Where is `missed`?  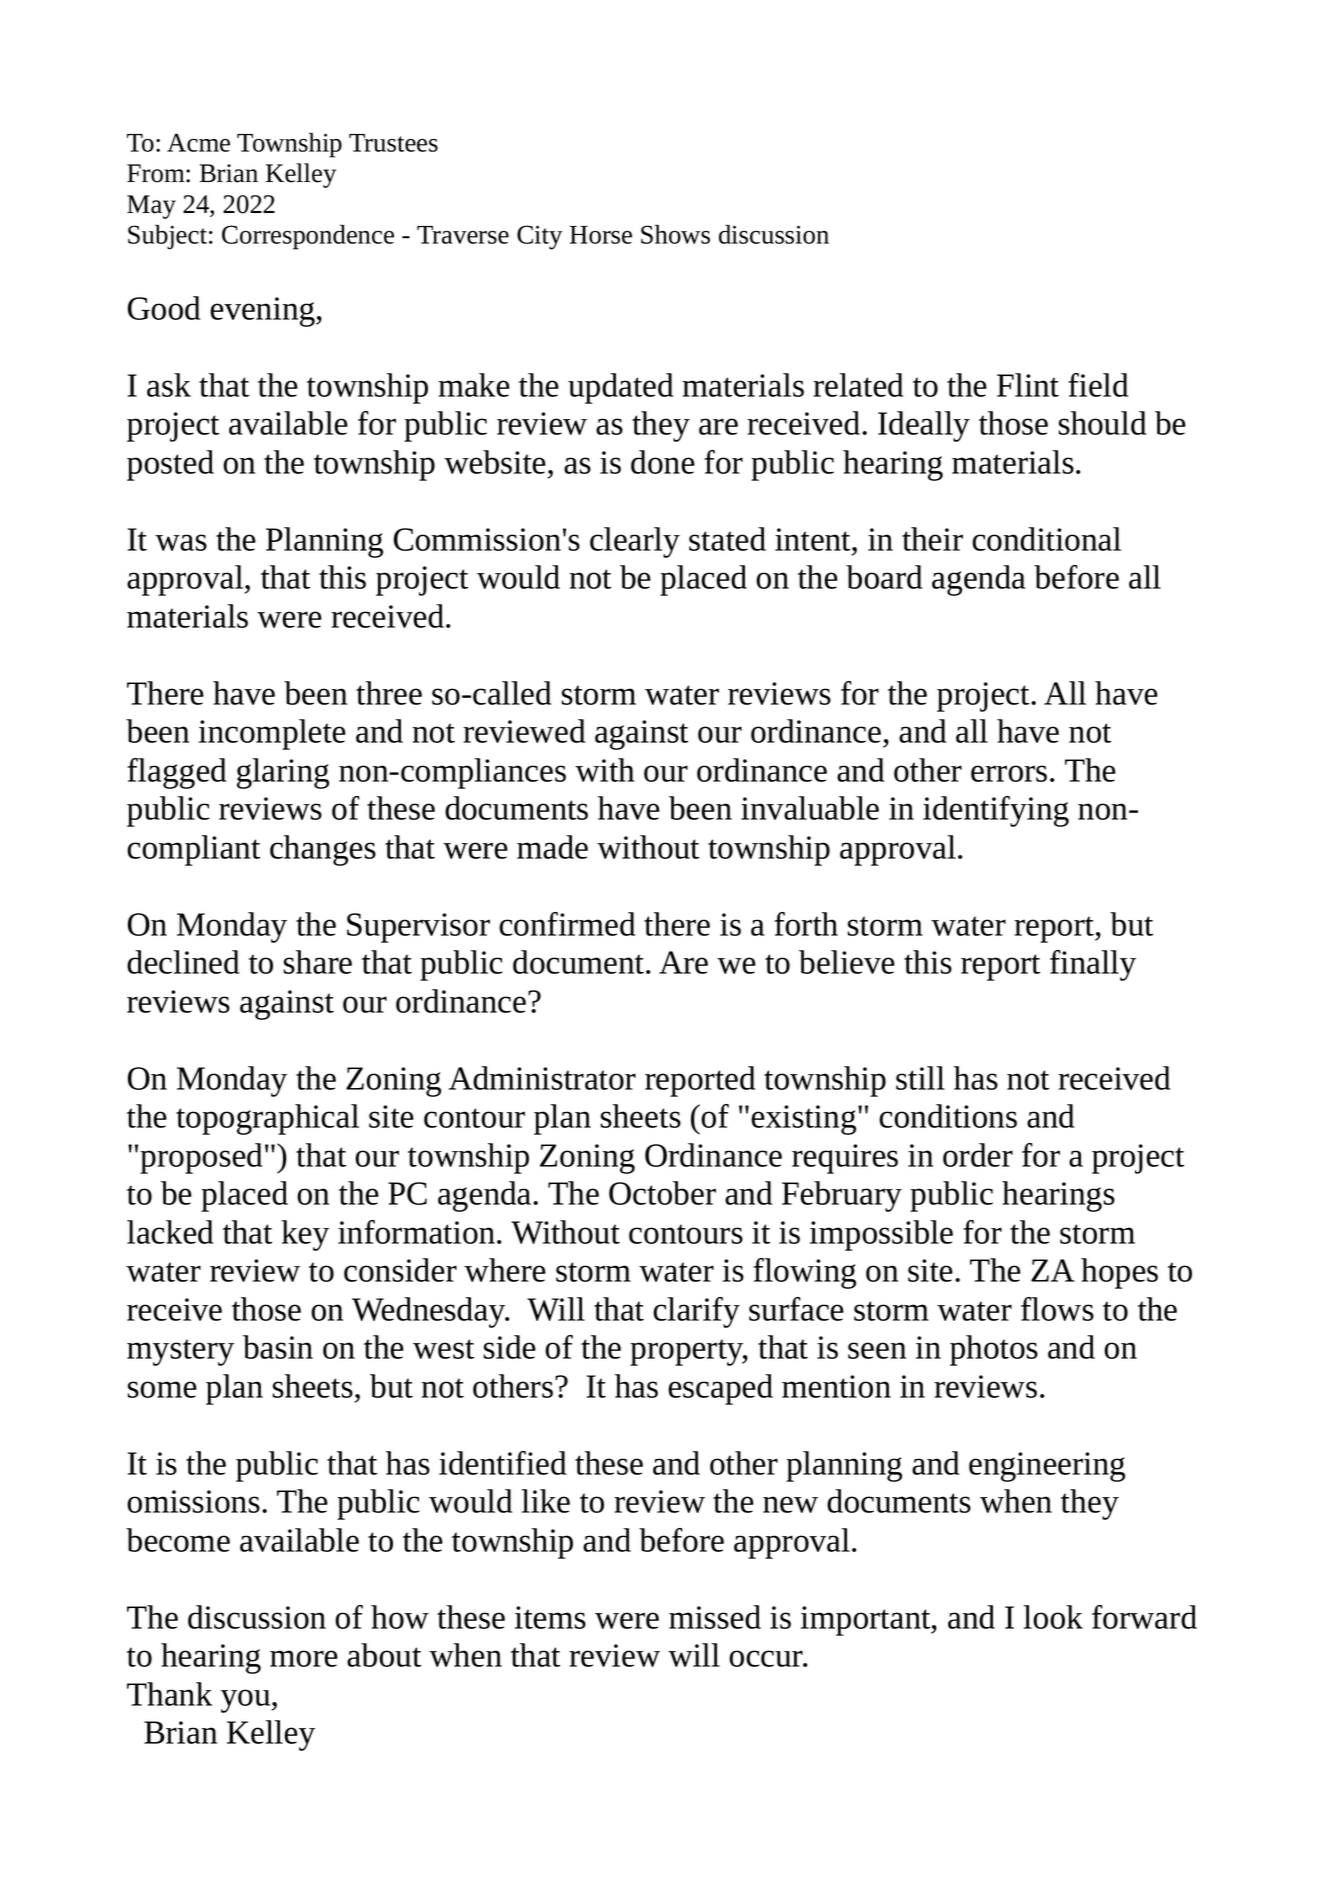
missed is located at coordinates (715, 1617).
